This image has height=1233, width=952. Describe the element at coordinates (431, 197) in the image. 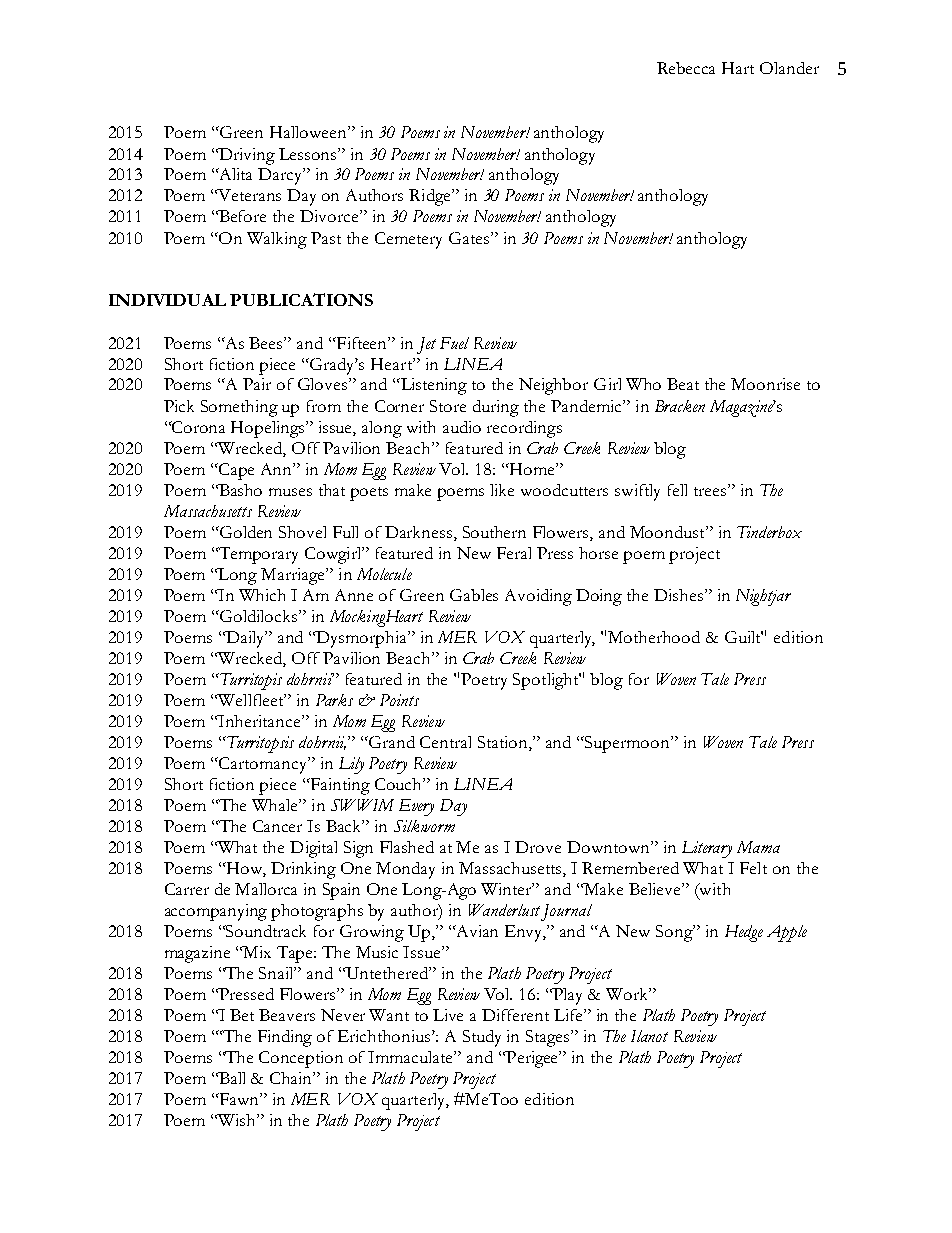

I see `Ridge` at that location.
